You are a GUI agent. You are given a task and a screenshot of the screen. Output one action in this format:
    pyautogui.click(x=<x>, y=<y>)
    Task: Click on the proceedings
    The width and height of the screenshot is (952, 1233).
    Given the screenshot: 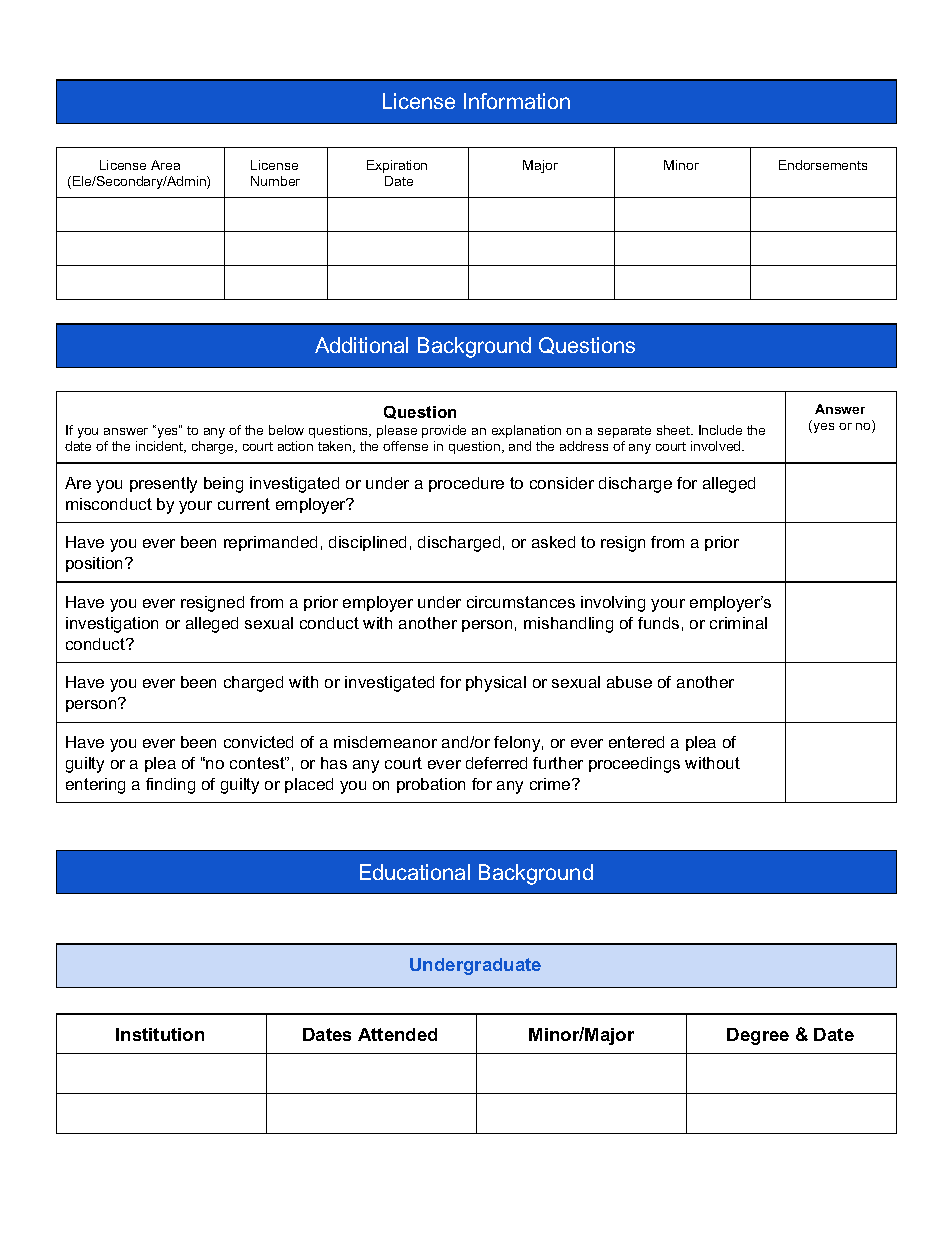 What is the action you would take?
    pyautogui.click(x=634, y=765)
